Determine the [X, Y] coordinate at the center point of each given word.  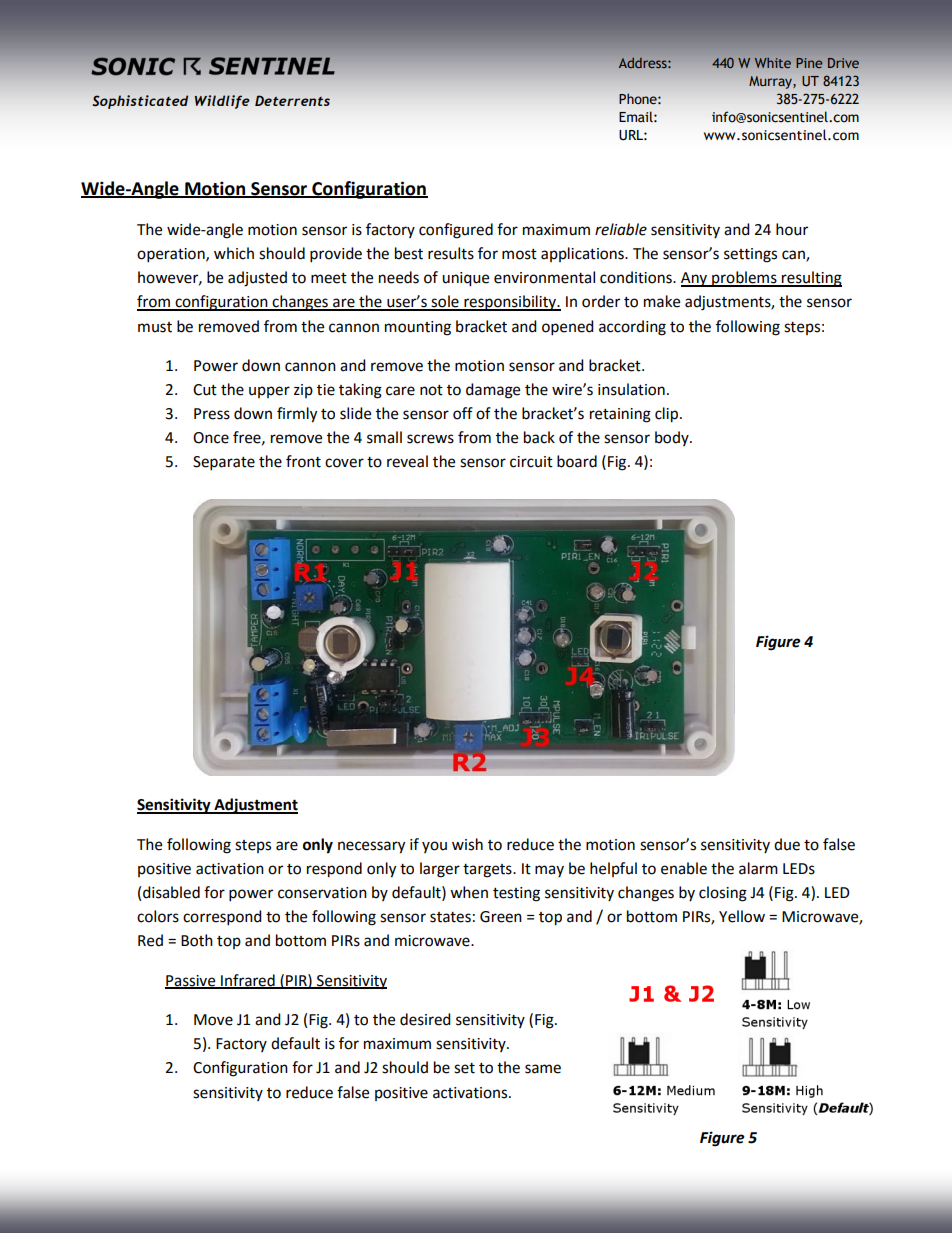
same [543, 1069]
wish [467, 844]
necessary [371, 847]
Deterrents [292, 100]
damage [493, 391]
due [787, 844]
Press [212, 414]
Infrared [248, 981]
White [773, 62]
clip [668, 415]
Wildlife [222, 102]
